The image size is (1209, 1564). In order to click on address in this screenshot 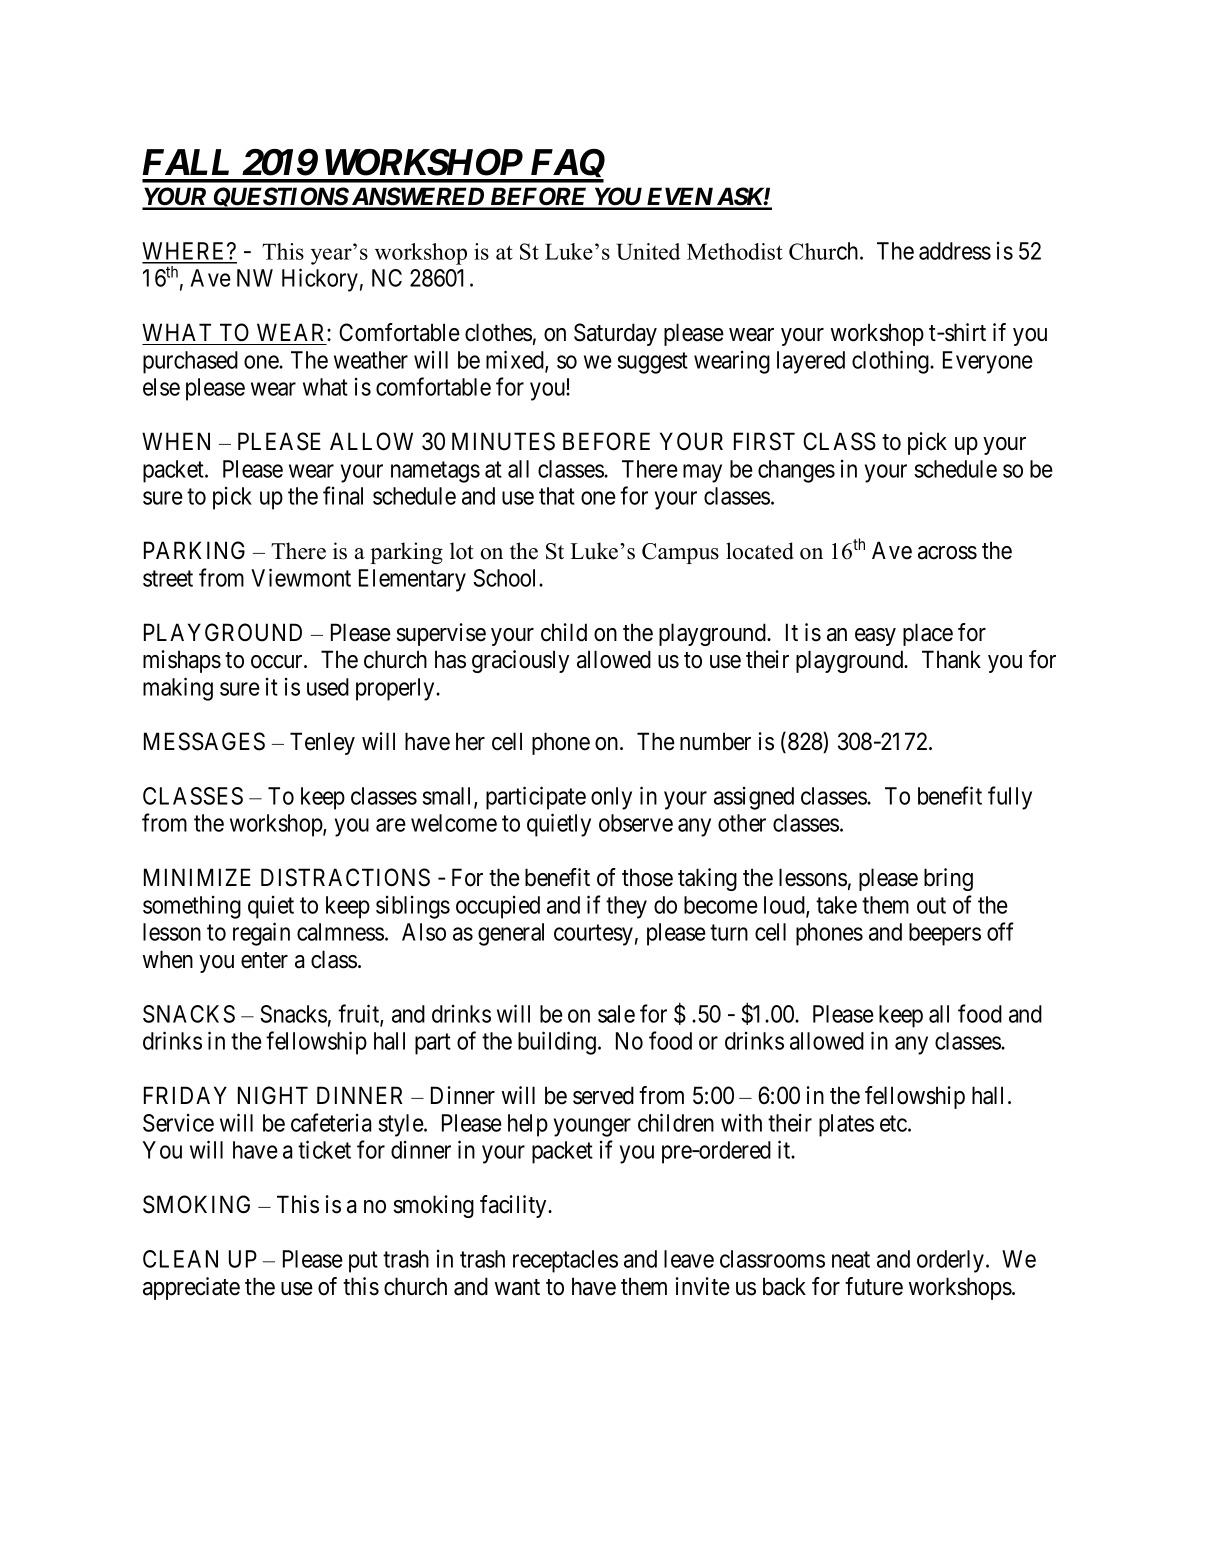, I will do `click(955, 251)`.
